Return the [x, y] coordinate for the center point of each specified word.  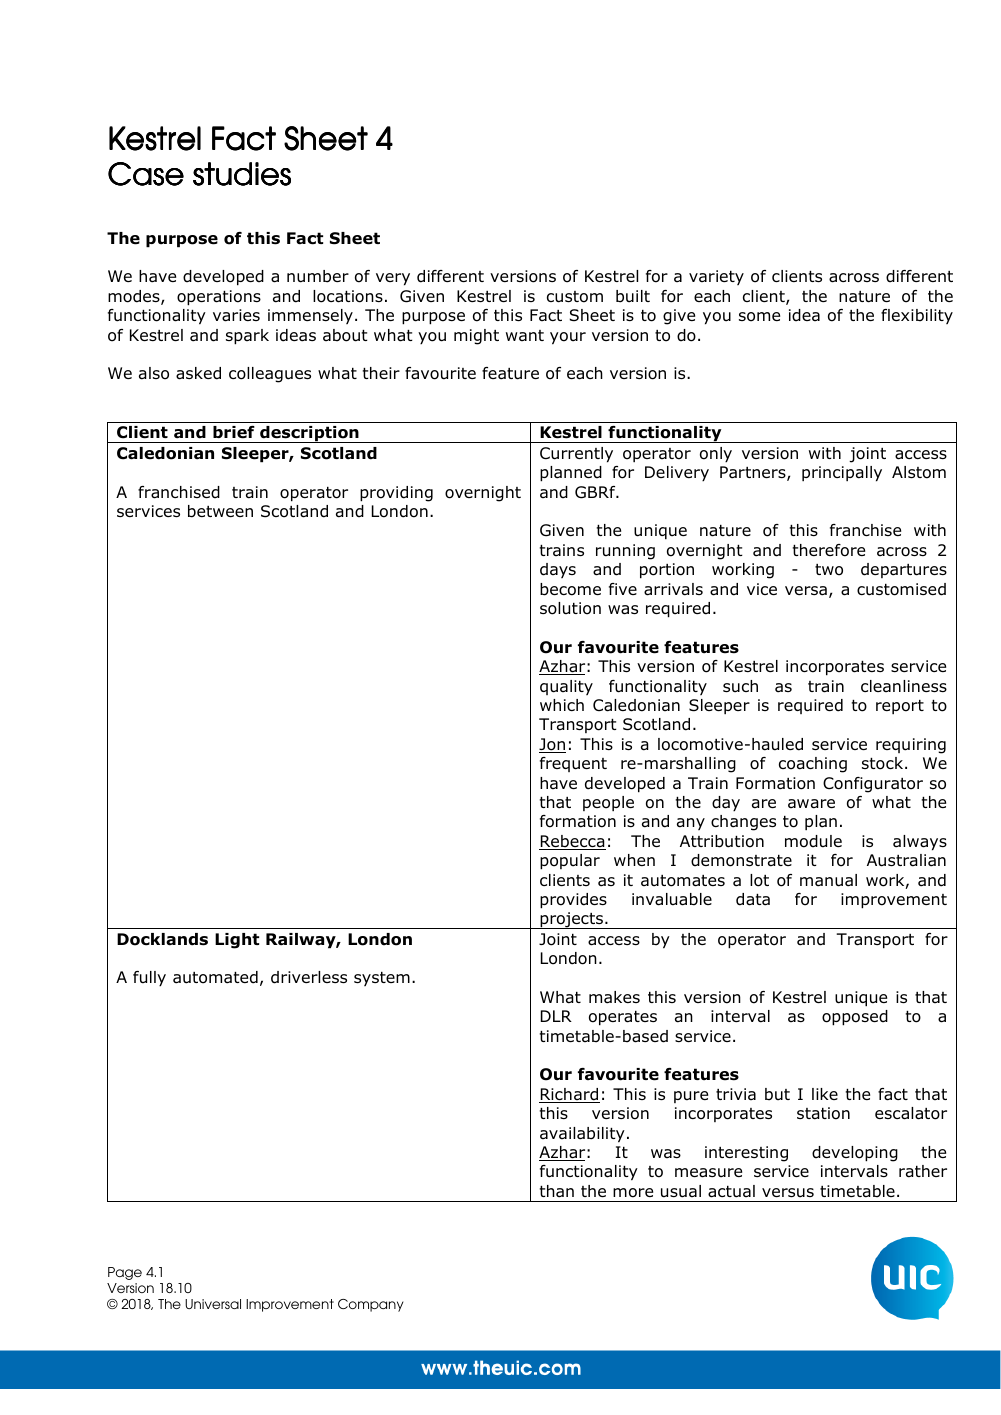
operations [219, 298]
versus [788, 1193]
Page [125, 1273]
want [525, 335]
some [759, 317]
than [557, 1191]
